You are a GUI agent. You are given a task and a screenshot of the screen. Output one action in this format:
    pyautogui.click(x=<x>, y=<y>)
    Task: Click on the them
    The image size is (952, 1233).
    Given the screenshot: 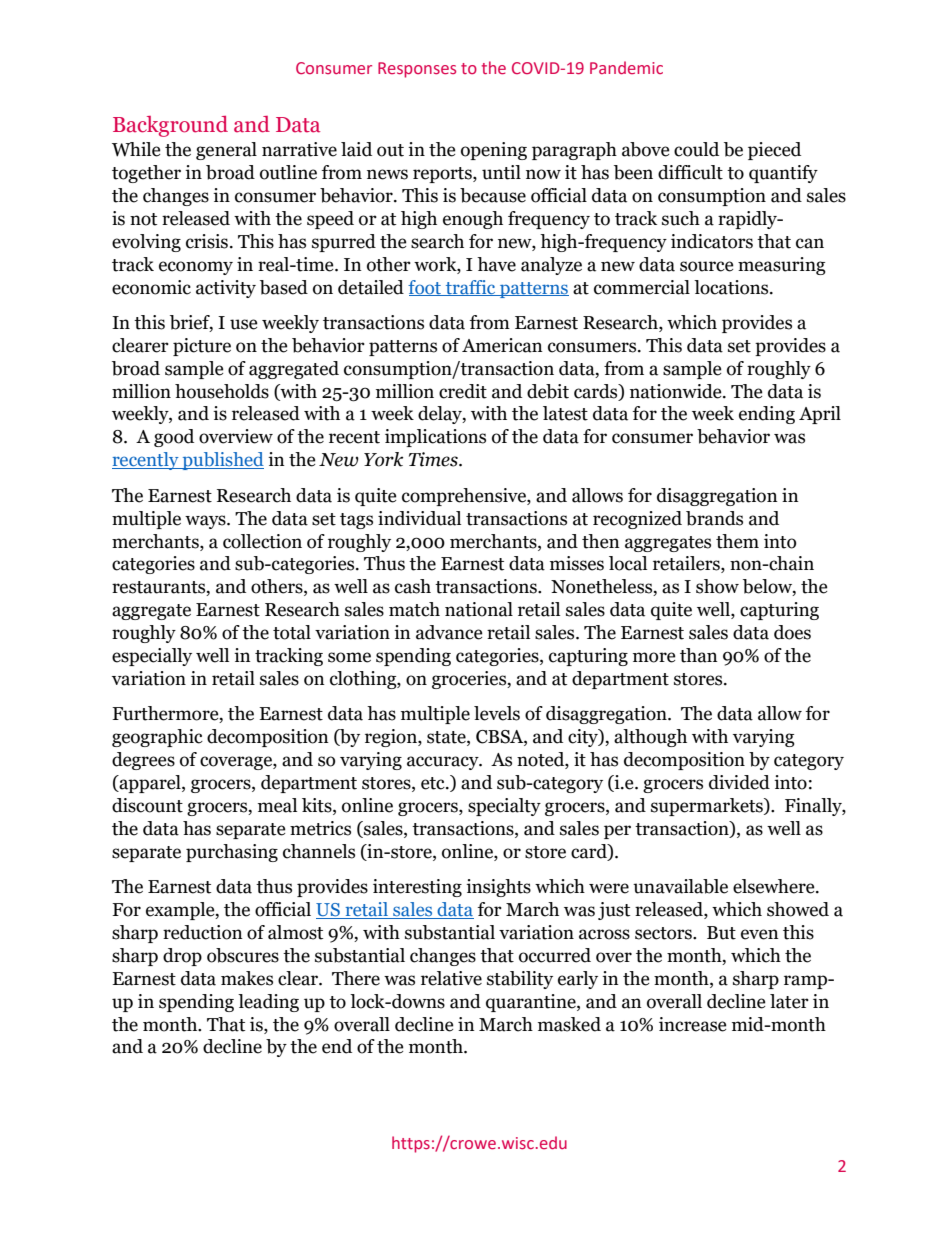 What is the action you would take?
    pyautogui.click(x=737, y=541)
